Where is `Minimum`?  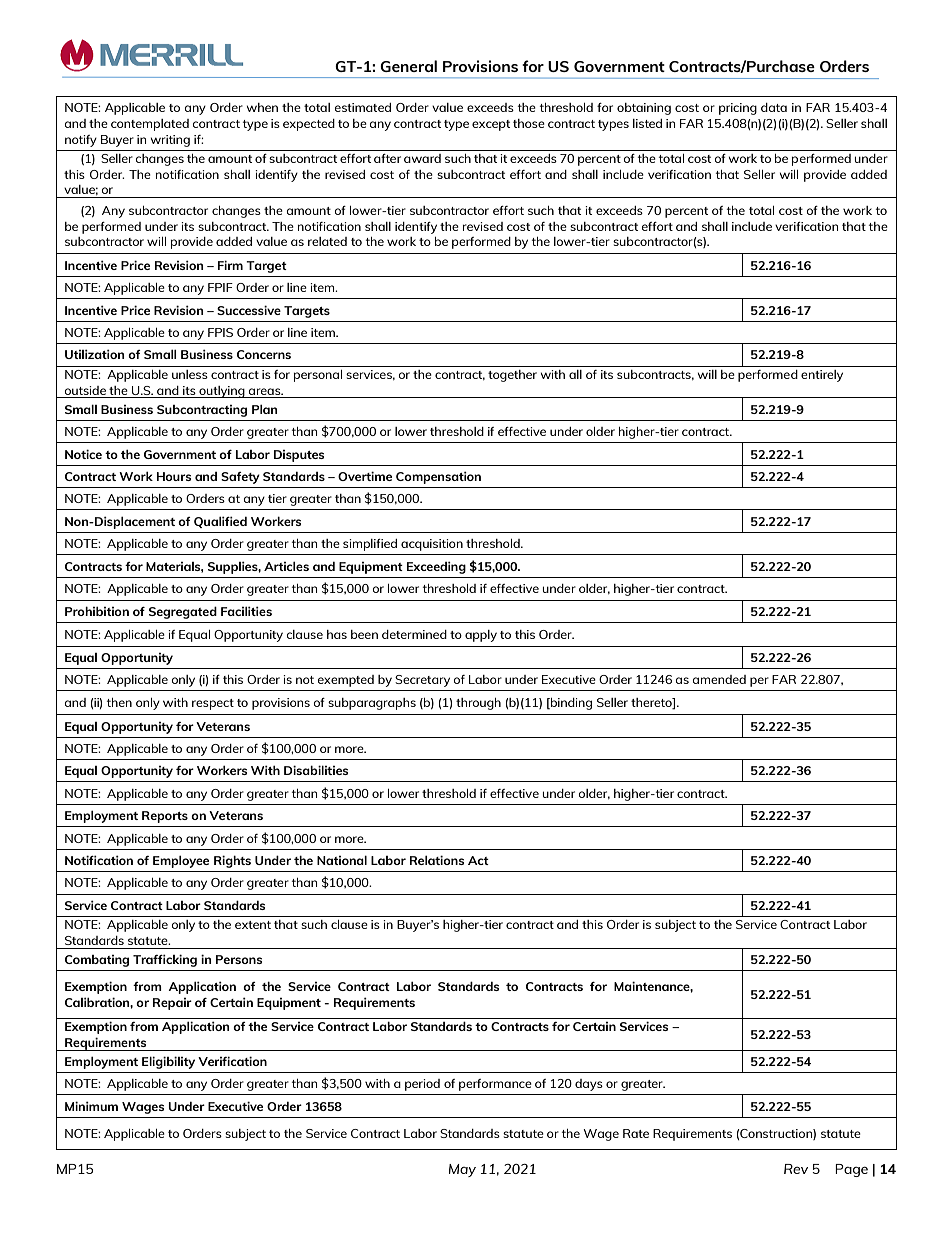
Minimum is located at coordinates (91, 1106).
